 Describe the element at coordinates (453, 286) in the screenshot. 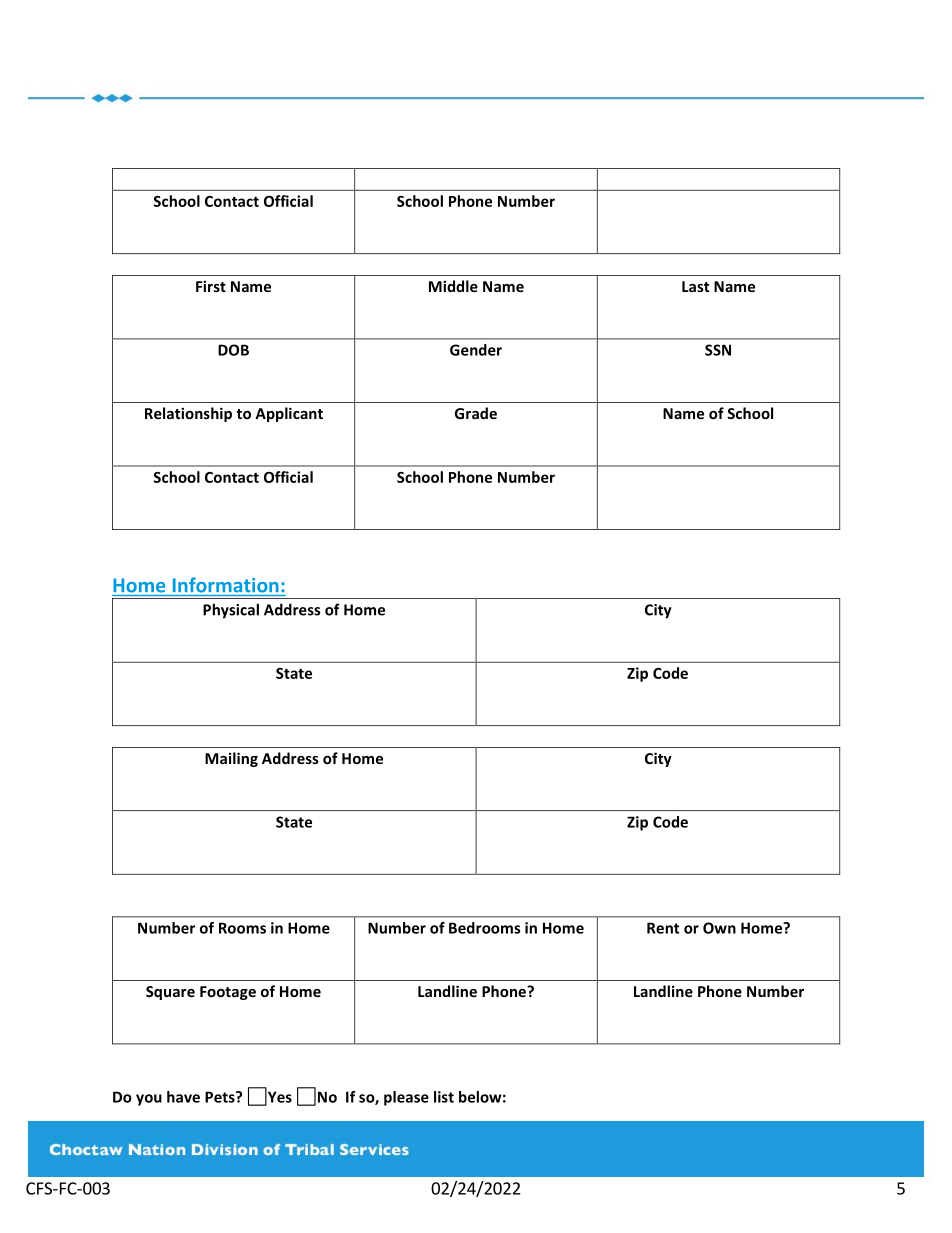

I see `Middle` at that location.
